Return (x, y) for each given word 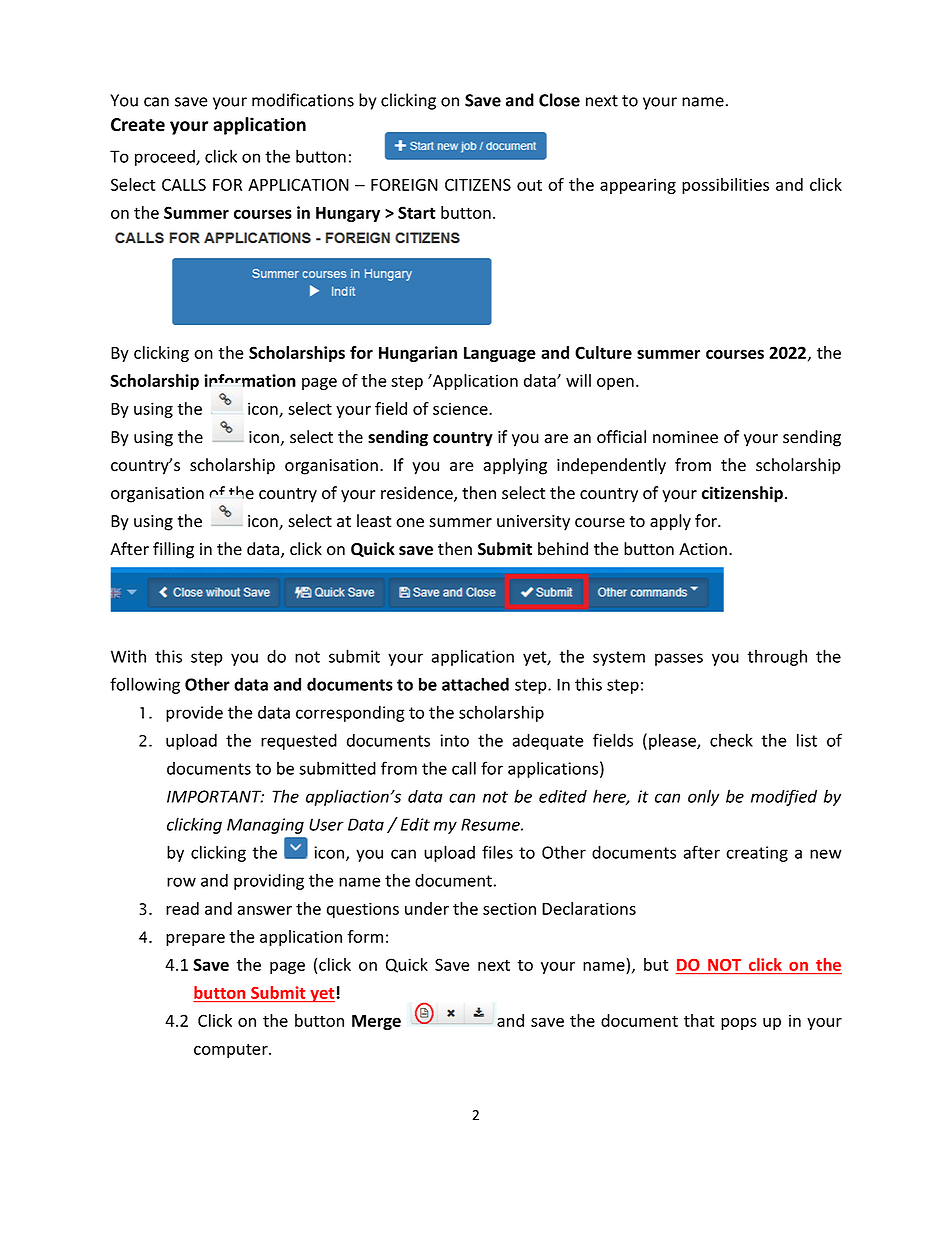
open (615, 384)
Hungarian (418, 354)
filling (173, 550)
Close (559, 100)
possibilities (725, 186)
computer (232, 1050)
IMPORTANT (215, 796)
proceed (166, 158)
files (497, 852)
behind (563, 549)
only (703, 797)
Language (500, 354)
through (777, 657)
